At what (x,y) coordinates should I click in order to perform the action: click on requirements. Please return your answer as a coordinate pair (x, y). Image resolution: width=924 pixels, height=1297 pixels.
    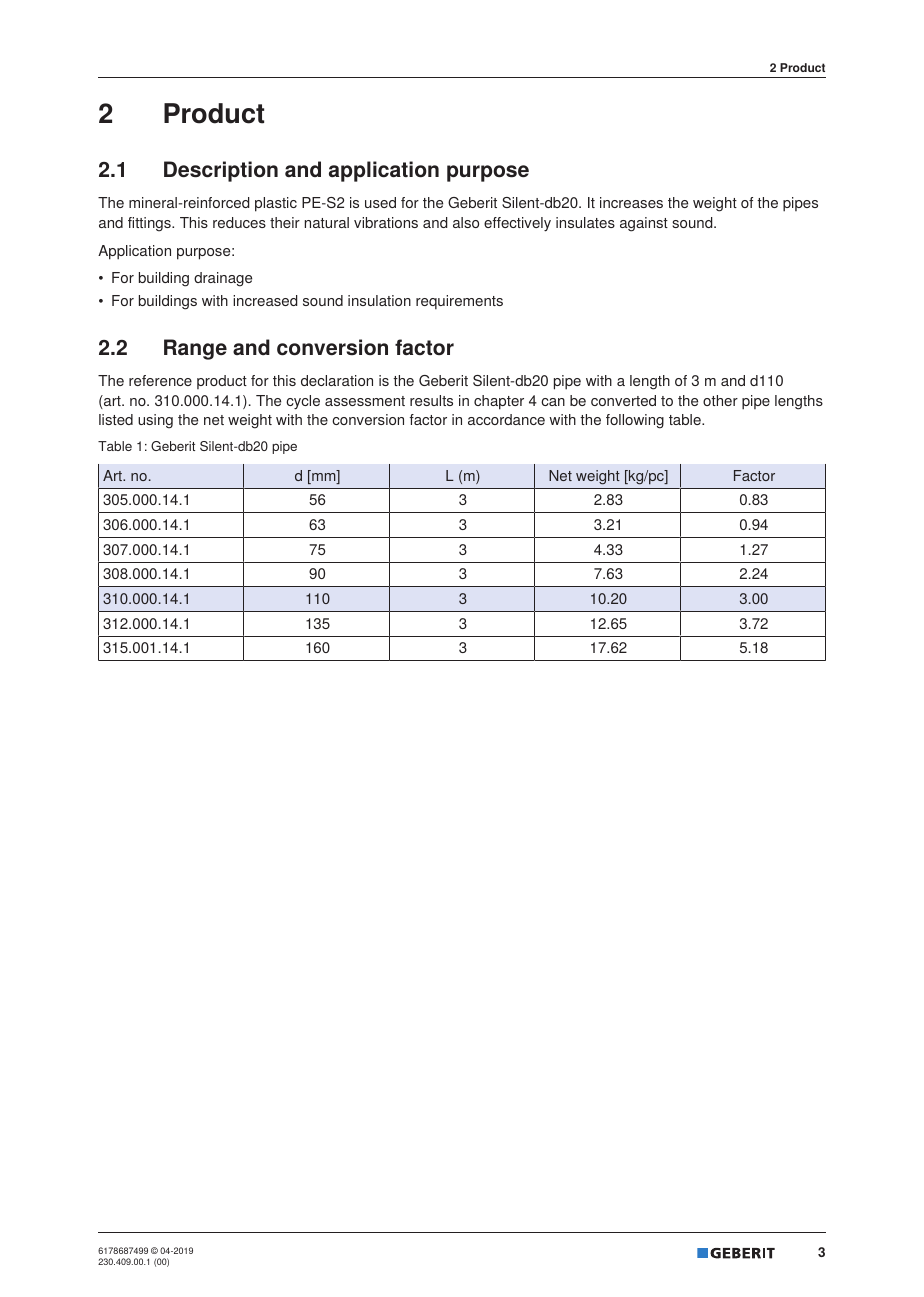
    Looking at the image, I should click on (459, 302).
